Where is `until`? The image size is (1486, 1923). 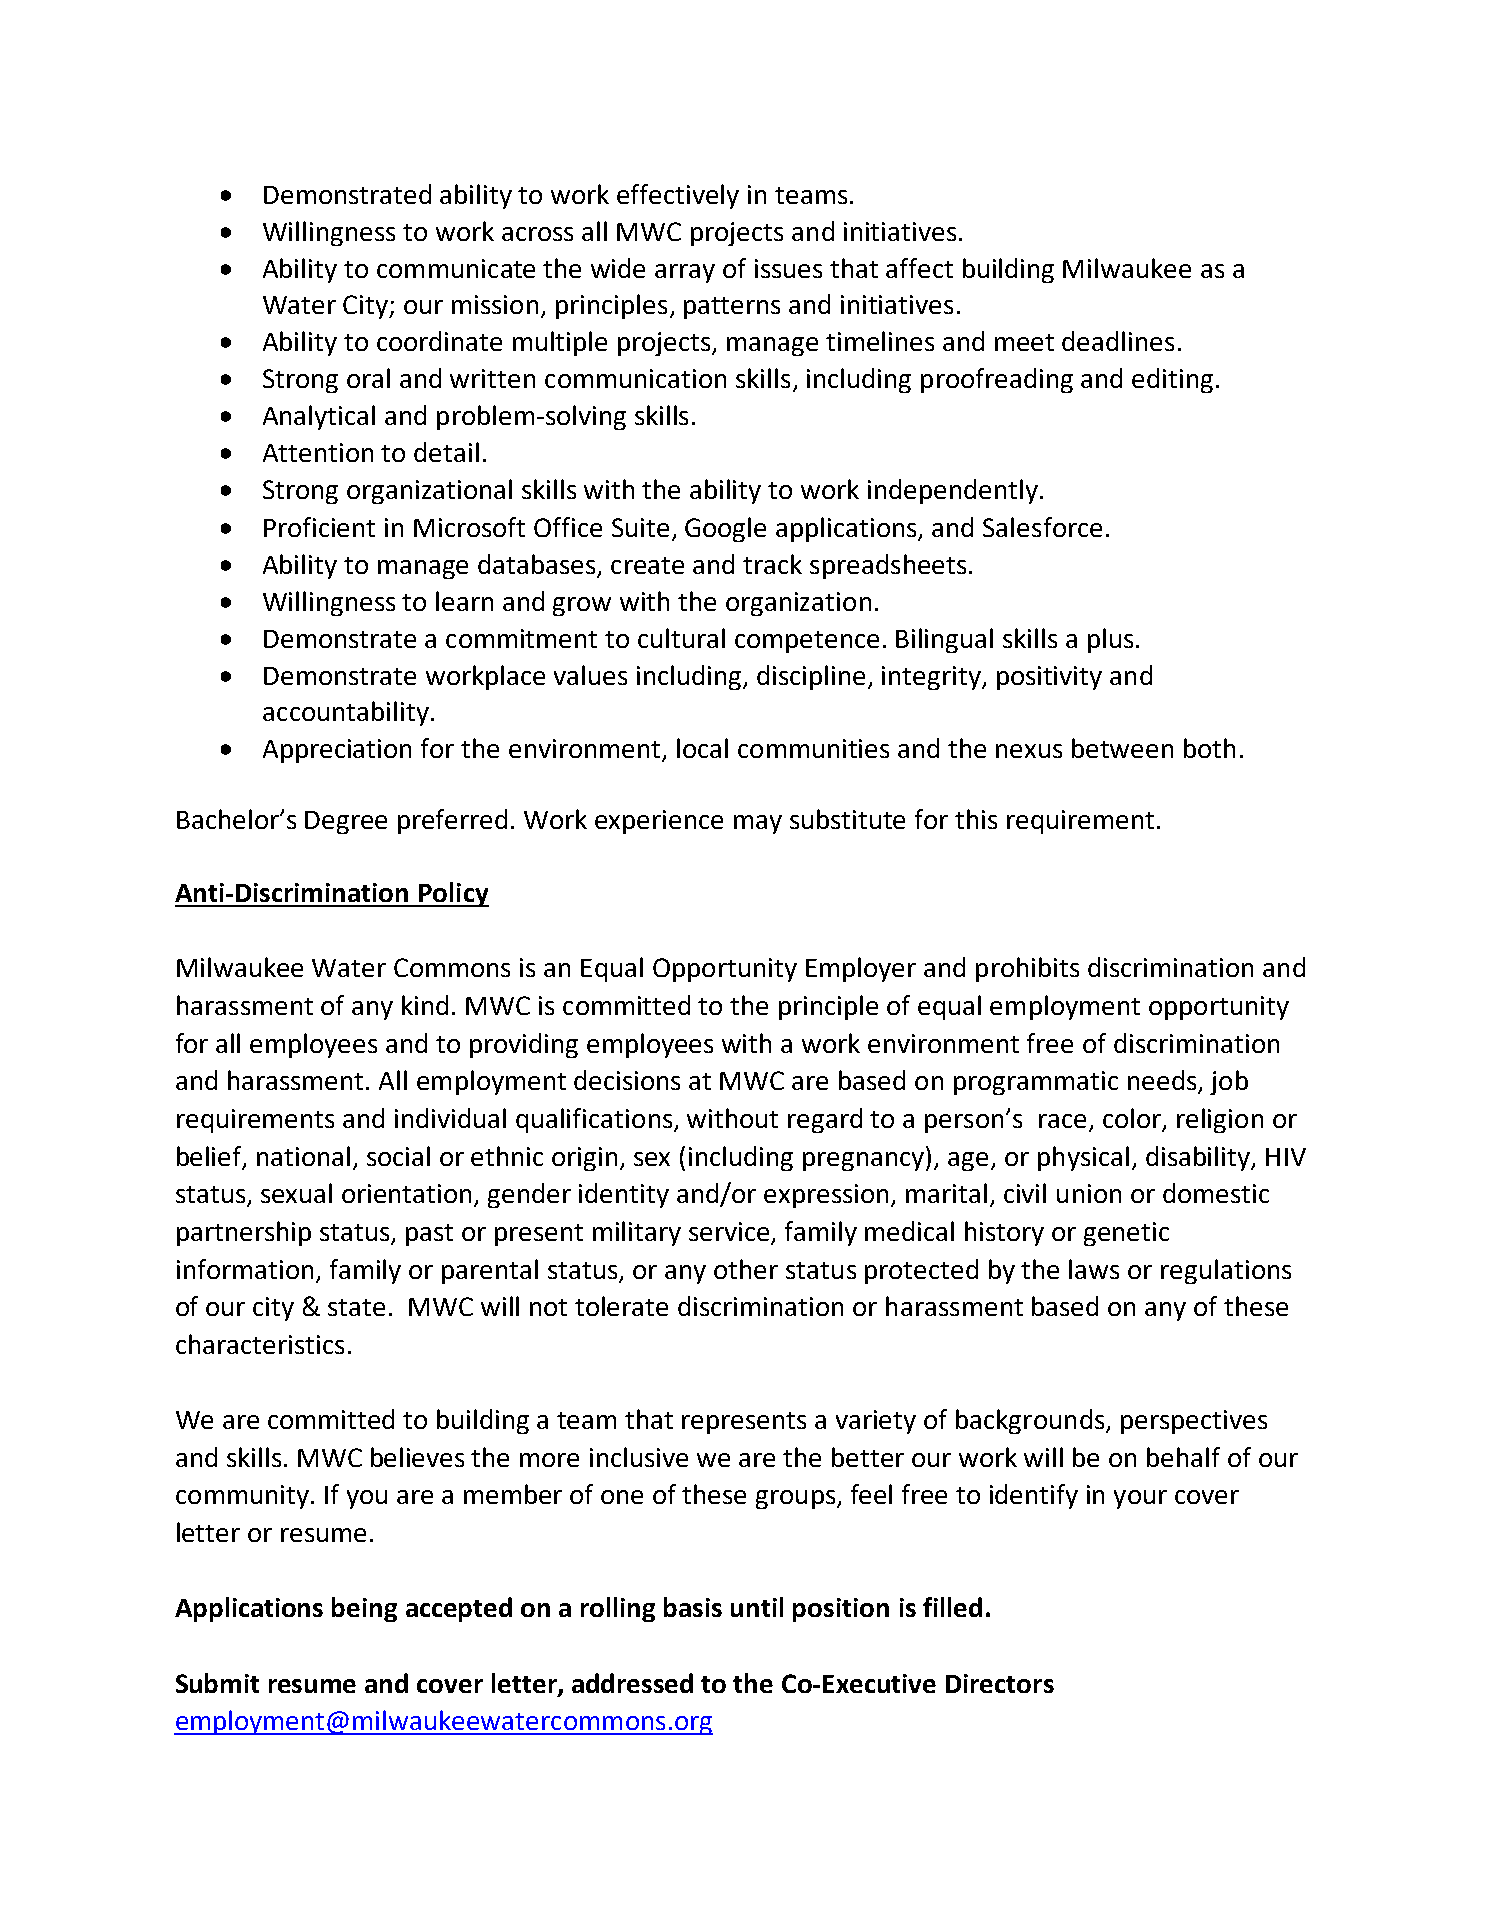
until is located at coordinates (757, 1607).
